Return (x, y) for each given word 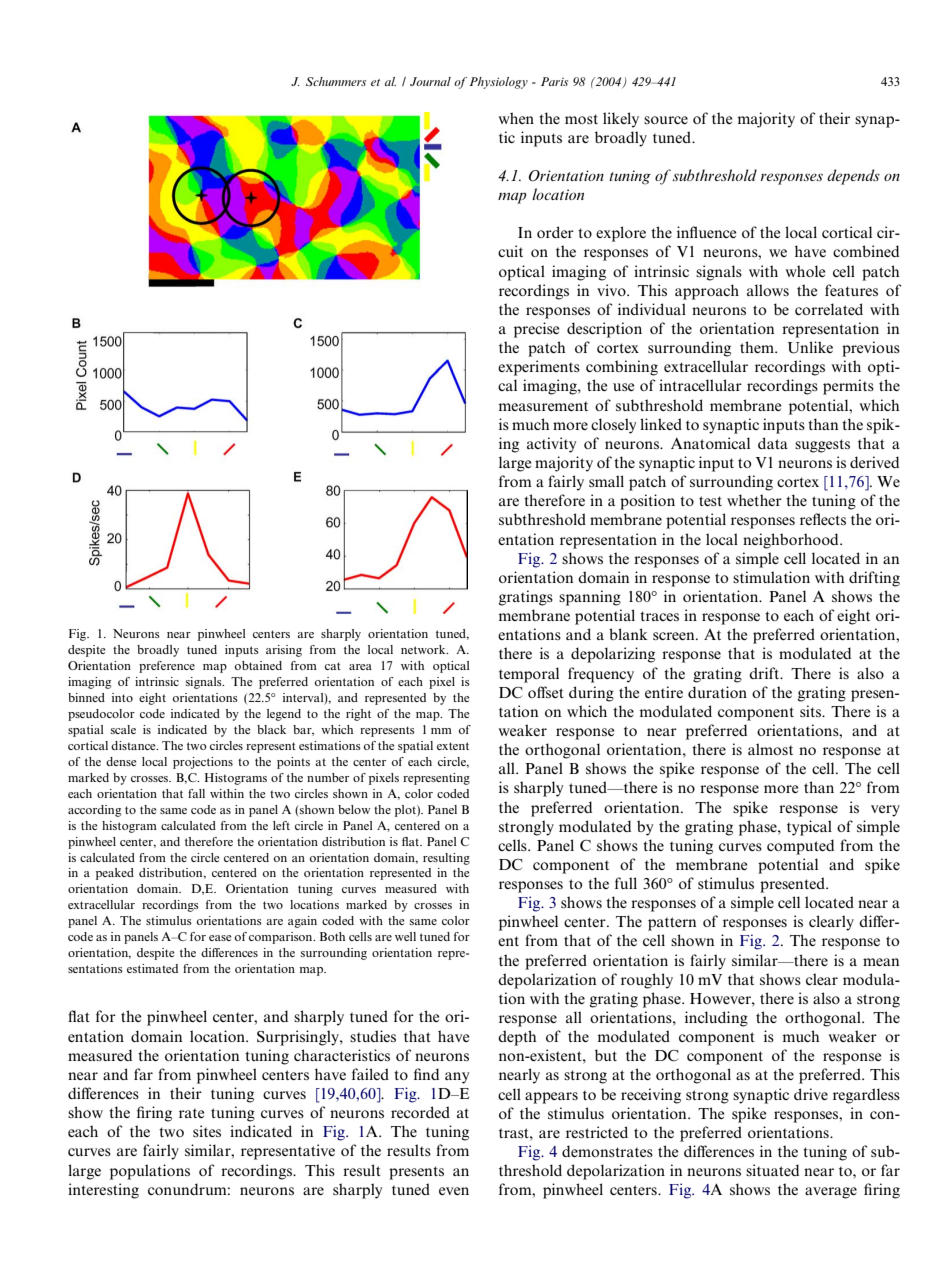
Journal (430, 81)
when (516, 118)
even (454, 1191)
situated (772, 1170)
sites (207, 1131)
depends (853, 177)
